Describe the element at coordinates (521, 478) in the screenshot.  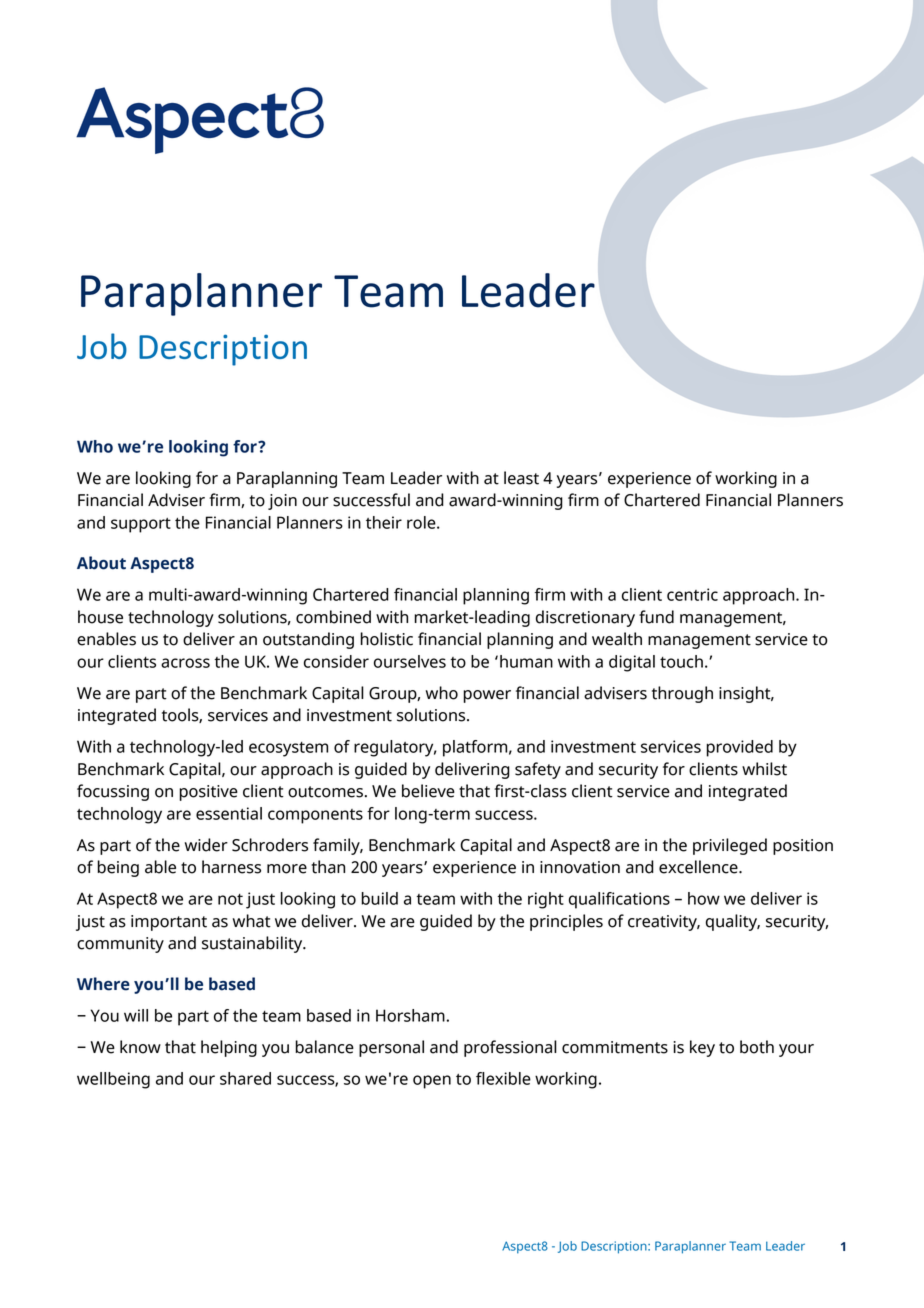
I see `least` at that location.
